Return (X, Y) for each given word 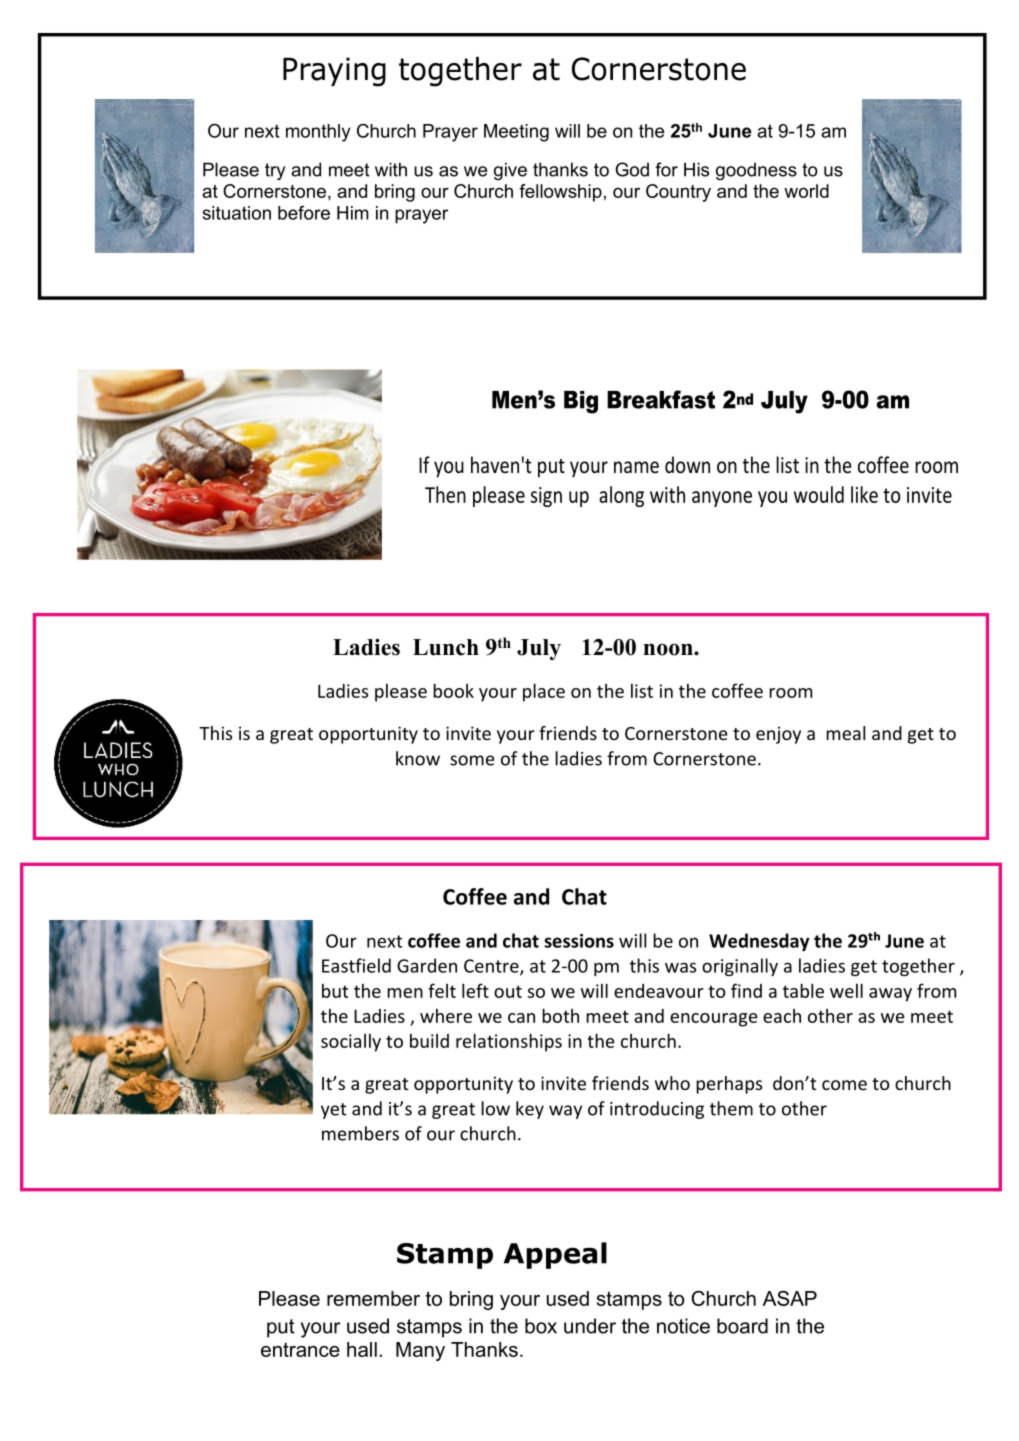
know (418, 758)
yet (334, 1111)
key (530, 1110)
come (844, 1085)
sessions (579, 941)
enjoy (778, 735)
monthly (318, 133)
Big (581, 402)
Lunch (446, 647)
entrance (300, 1349)
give (510, 171)
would (819, 494)
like (864, 494)
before (304, 213)
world (806, 191)
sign (546, 497)
